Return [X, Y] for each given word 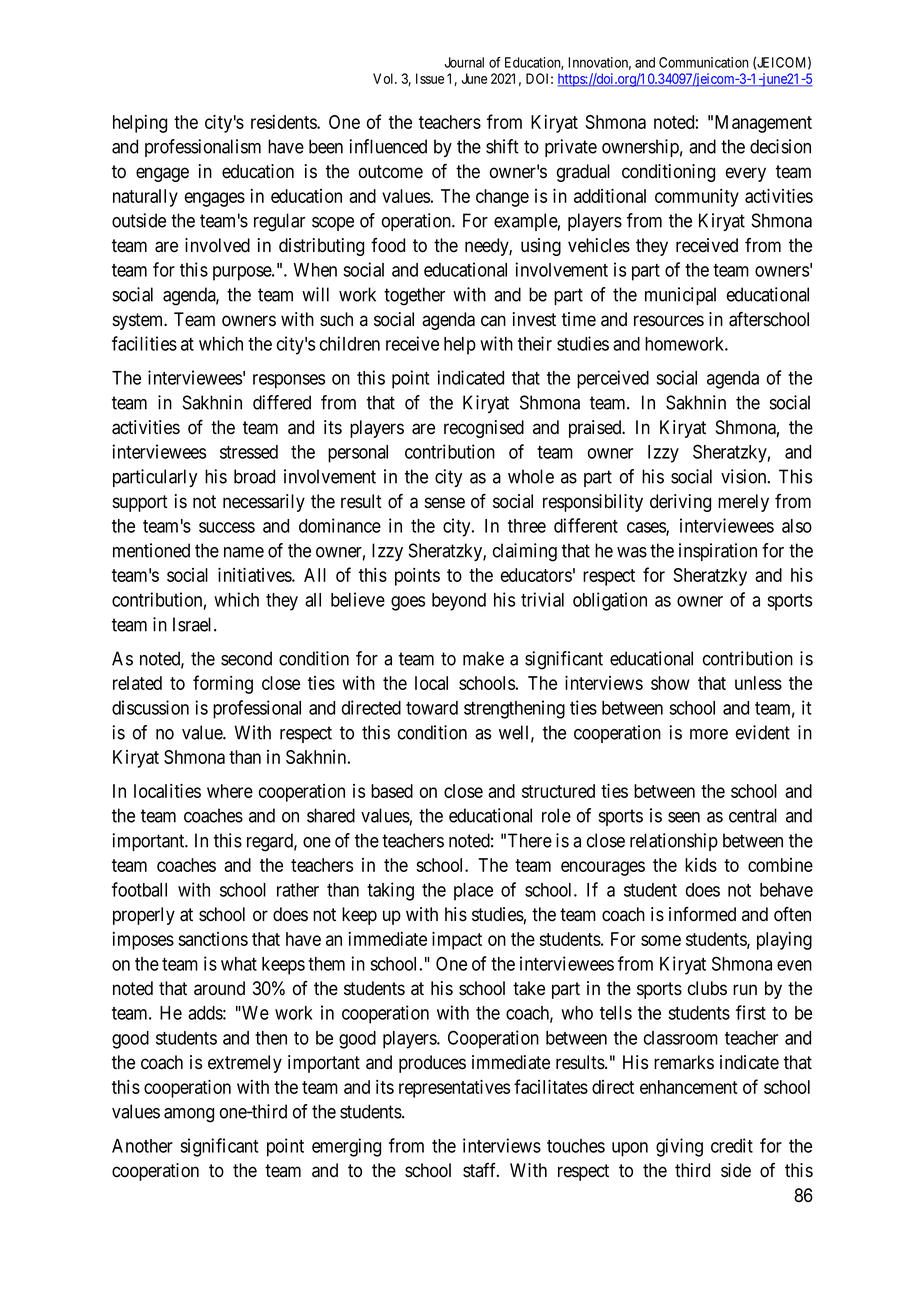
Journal [464, 62]
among [189, 1115]
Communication [704, 62]
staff [481, 1170]
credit [732, 1145]
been [326, 146]
